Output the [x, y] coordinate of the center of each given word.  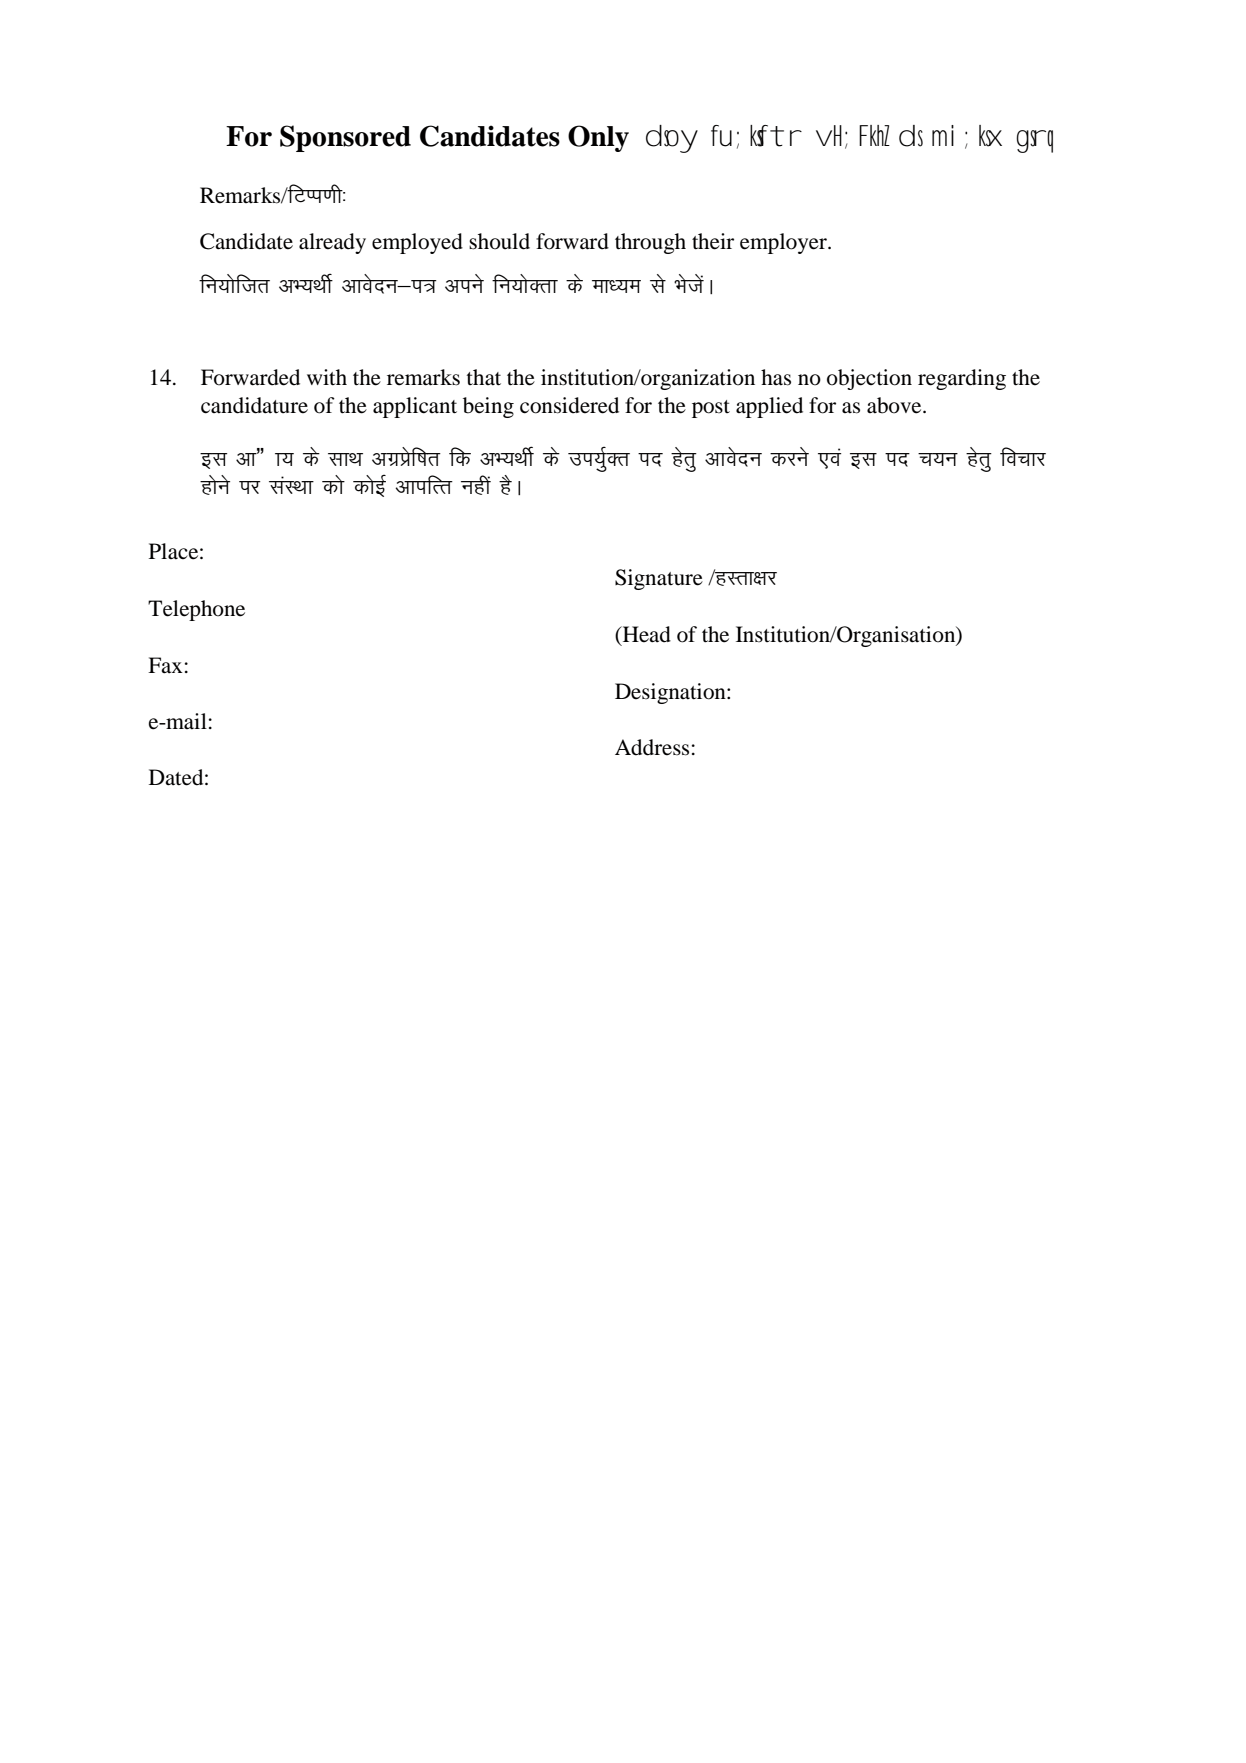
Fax [165, 665]
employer [784, 243]
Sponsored [345, 138]
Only [598, 138]
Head [645, 635]
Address [652, 747]
